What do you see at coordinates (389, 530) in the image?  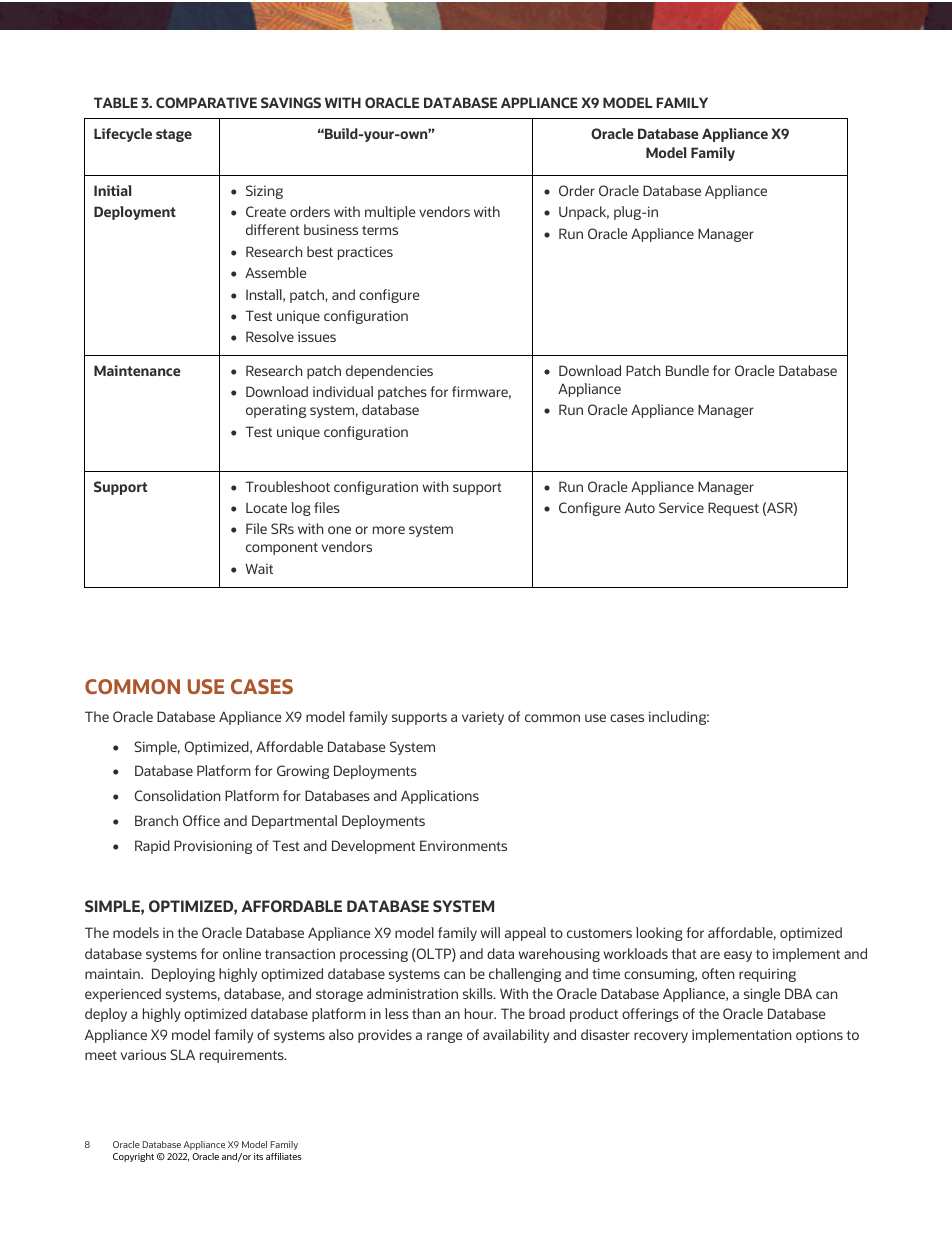 I see `more` at bounding box center [389, 530].
